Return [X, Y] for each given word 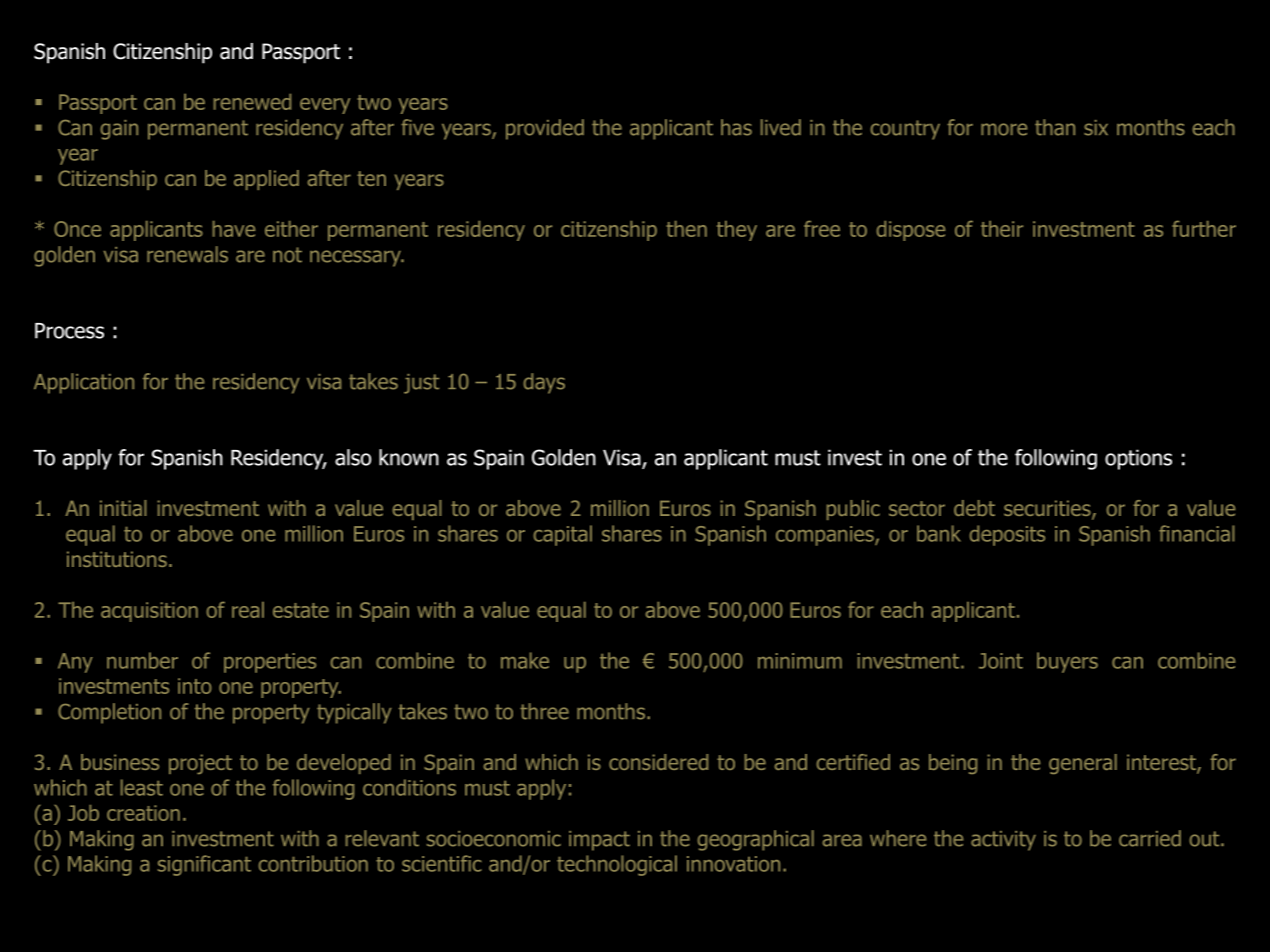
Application [84, 383]
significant [204, 865]
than [1055, 127]
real [248, 610]
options [1138, 459]
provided [545, 129]
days [544, 383]
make [525, 660]
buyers [1067, 662]
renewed [252, 102]
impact [599, 841]
